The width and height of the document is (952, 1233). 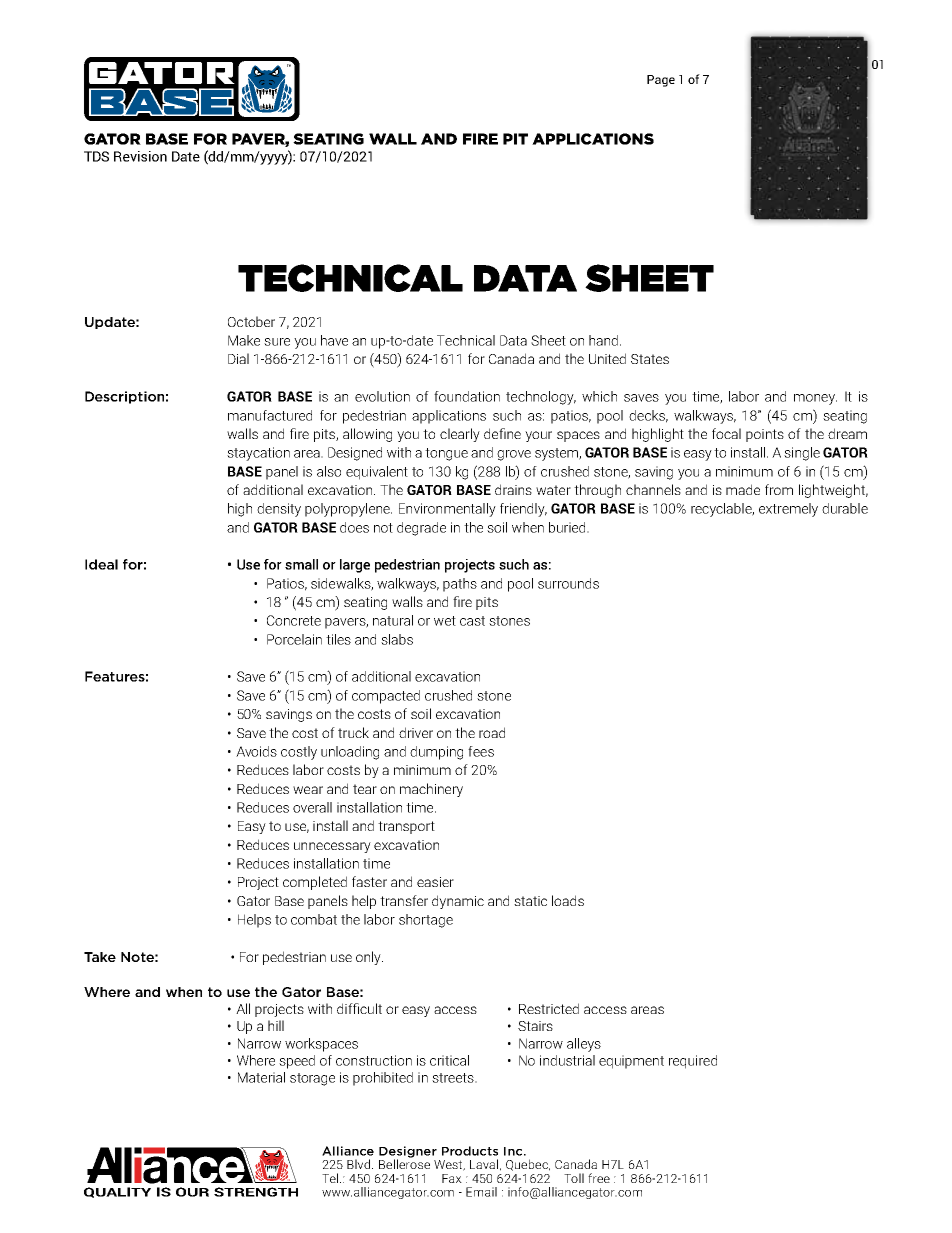 I want to click on Revision, so click(x=140, y=156).
